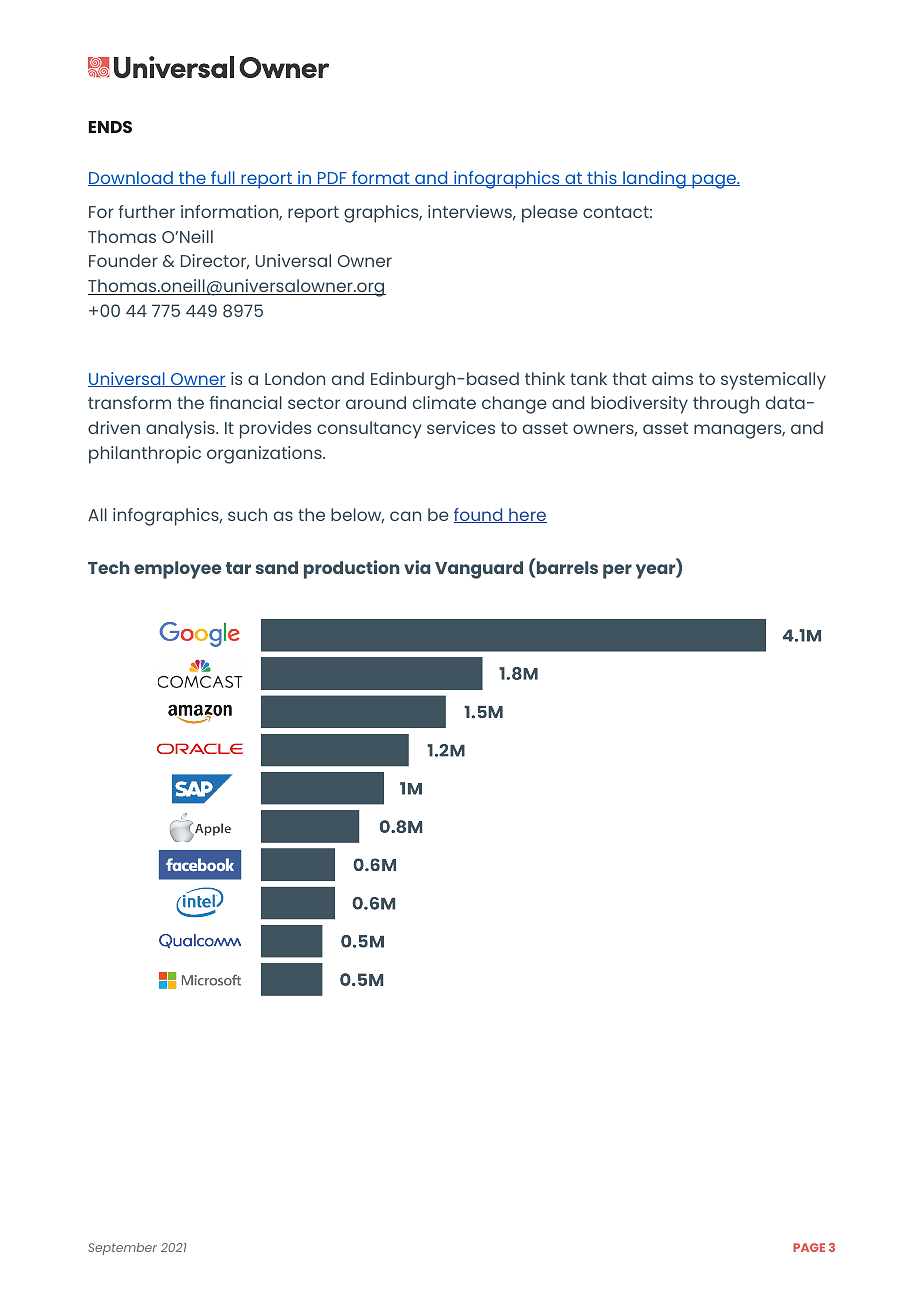 This screenshot has height=1308, width=924. What do you see at coordinates (177, 570) in the screenshot?
I see `employee` at bounding box center [177, 570].
